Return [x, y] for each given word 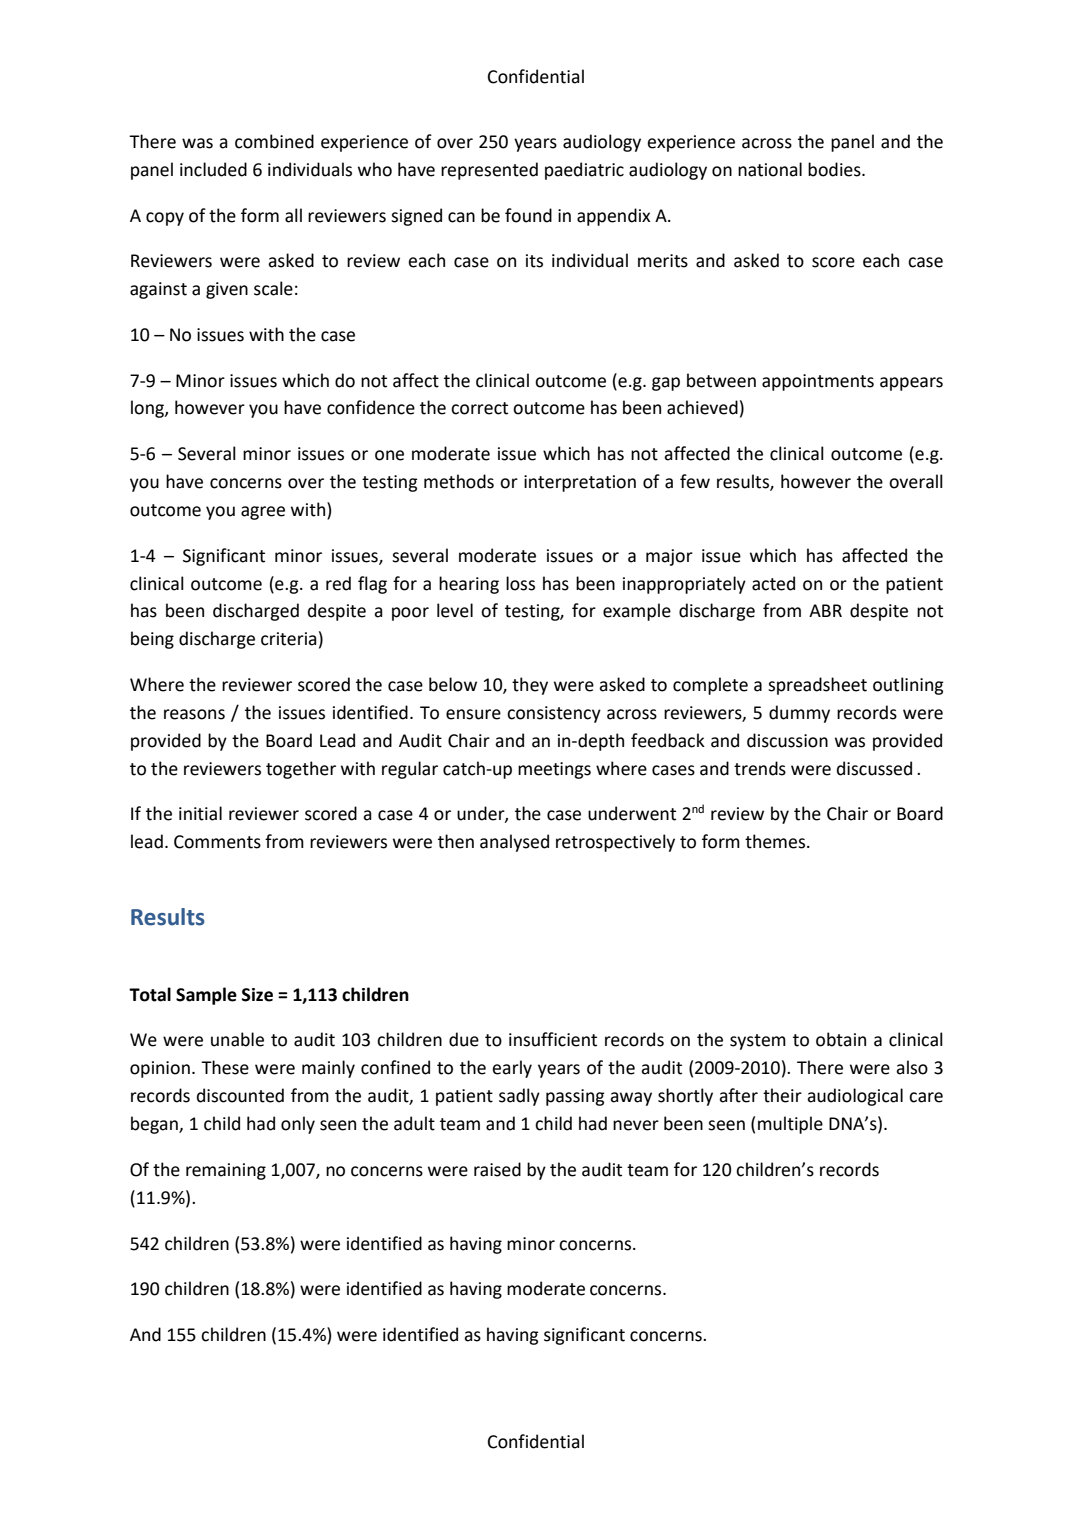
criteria [289, 639]
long [148, 409]
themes [776, 841]
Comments [217, 842]
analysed [514, 843]
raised [497, 1169]
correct [479, 408]
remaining [226, 1171]
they [530, 686]
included [213, 169]
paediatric [584, 171]
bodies [835, 169]
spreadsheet [817, 686]
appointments [818, 382]
